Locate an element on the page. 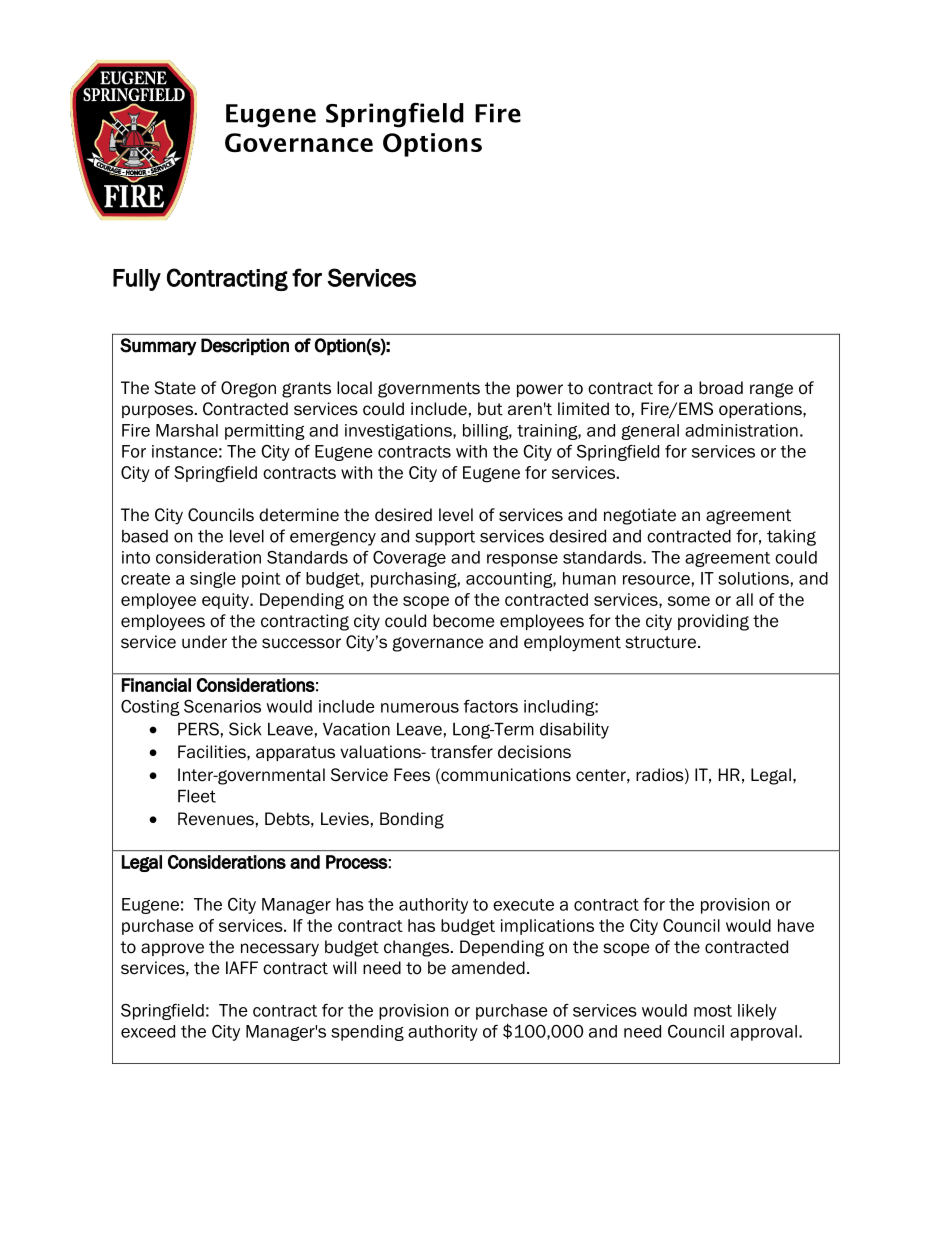  exceed is located at coordinates (148, 1031).
